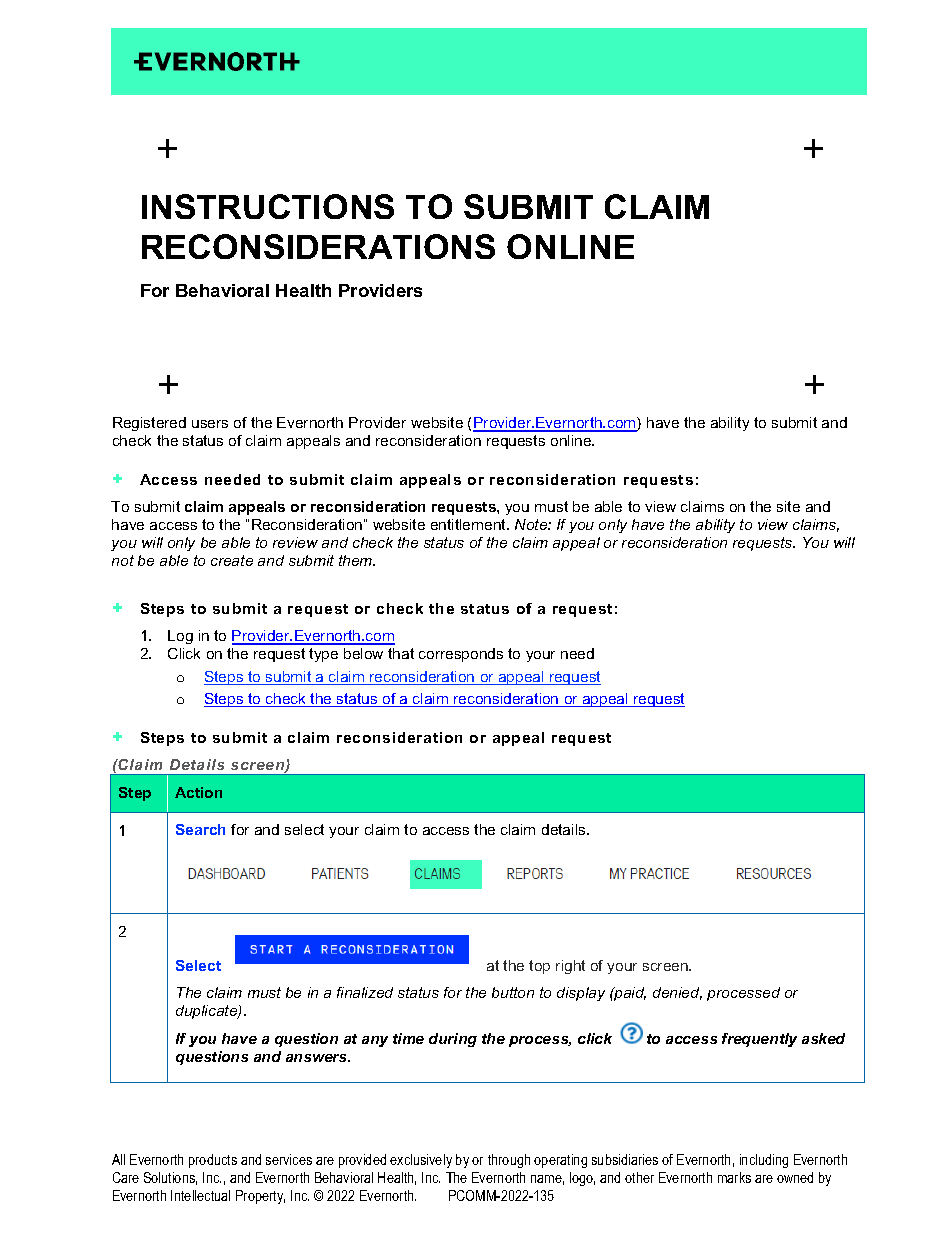 Image resolution: width=952 pixels, height=1233 pixels. Describe the element at coordinates (461, 655) in the image. I see `corresponds` at that location.
